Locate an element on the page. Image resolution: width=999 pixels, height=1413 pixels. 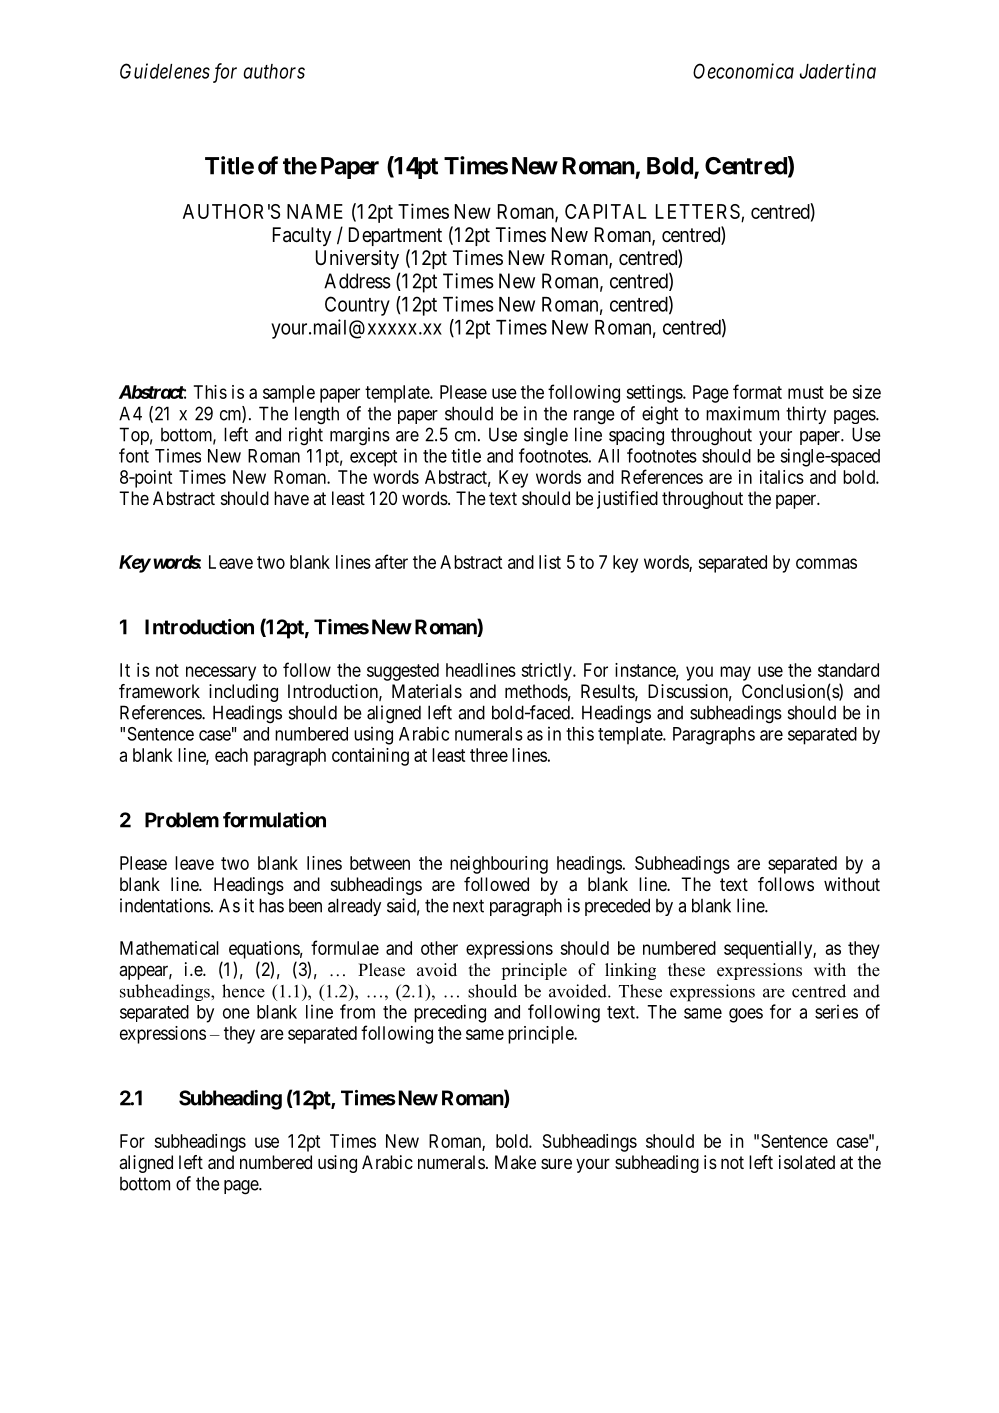
Make is located at coordinates (515, 1162).
